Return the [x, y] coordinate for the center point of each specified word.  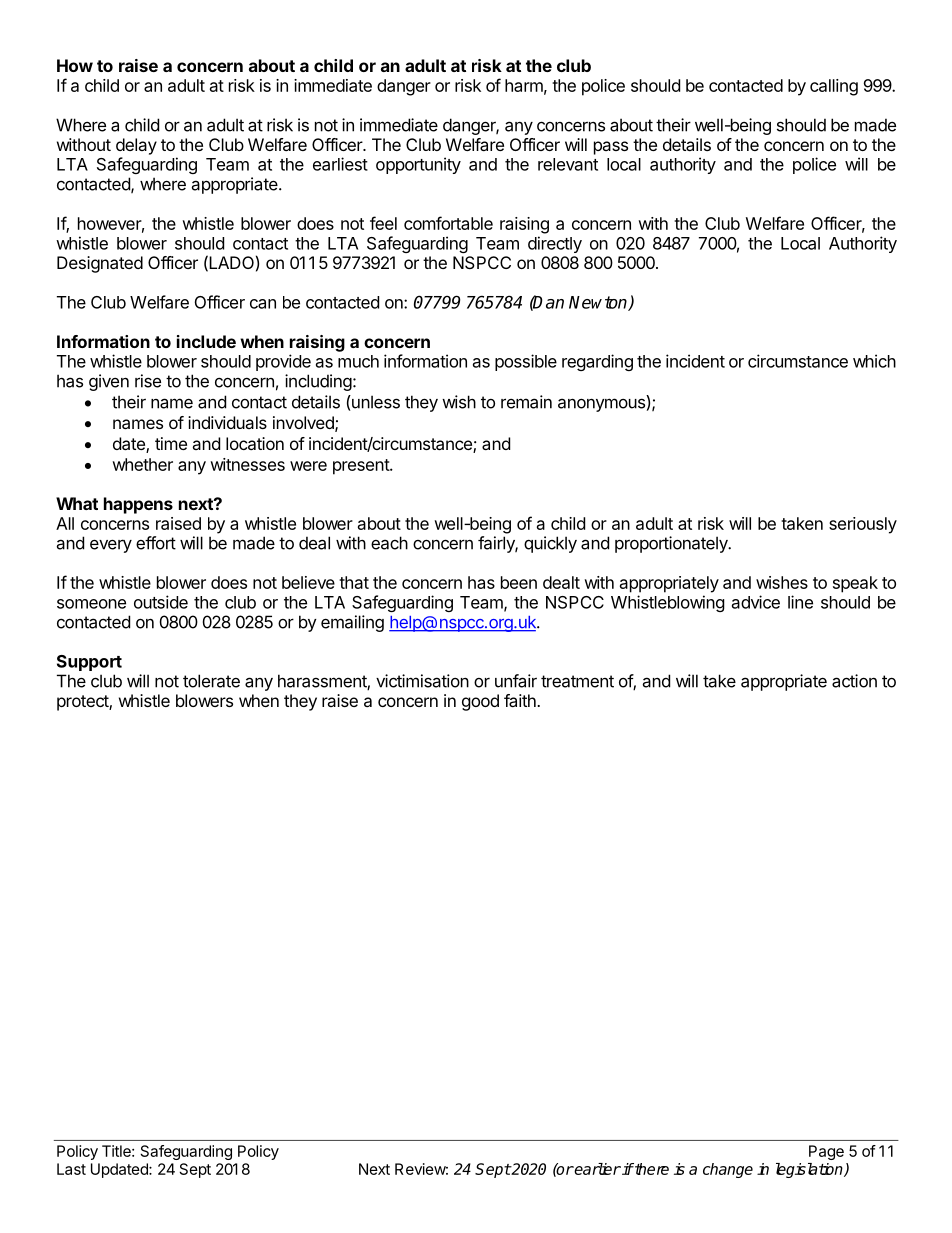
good [480, 702]
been [519, 582]
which [874, 361]
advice [756, 602]
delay [136, 146]
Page [826, 1152]
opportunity [418, 165]
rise [148, 381]
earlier [597, 1169]
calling [834, 87]
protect [83, 703]
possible [526, 362]
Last [71, 1169]
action [854, 681]
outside [161, 602]
